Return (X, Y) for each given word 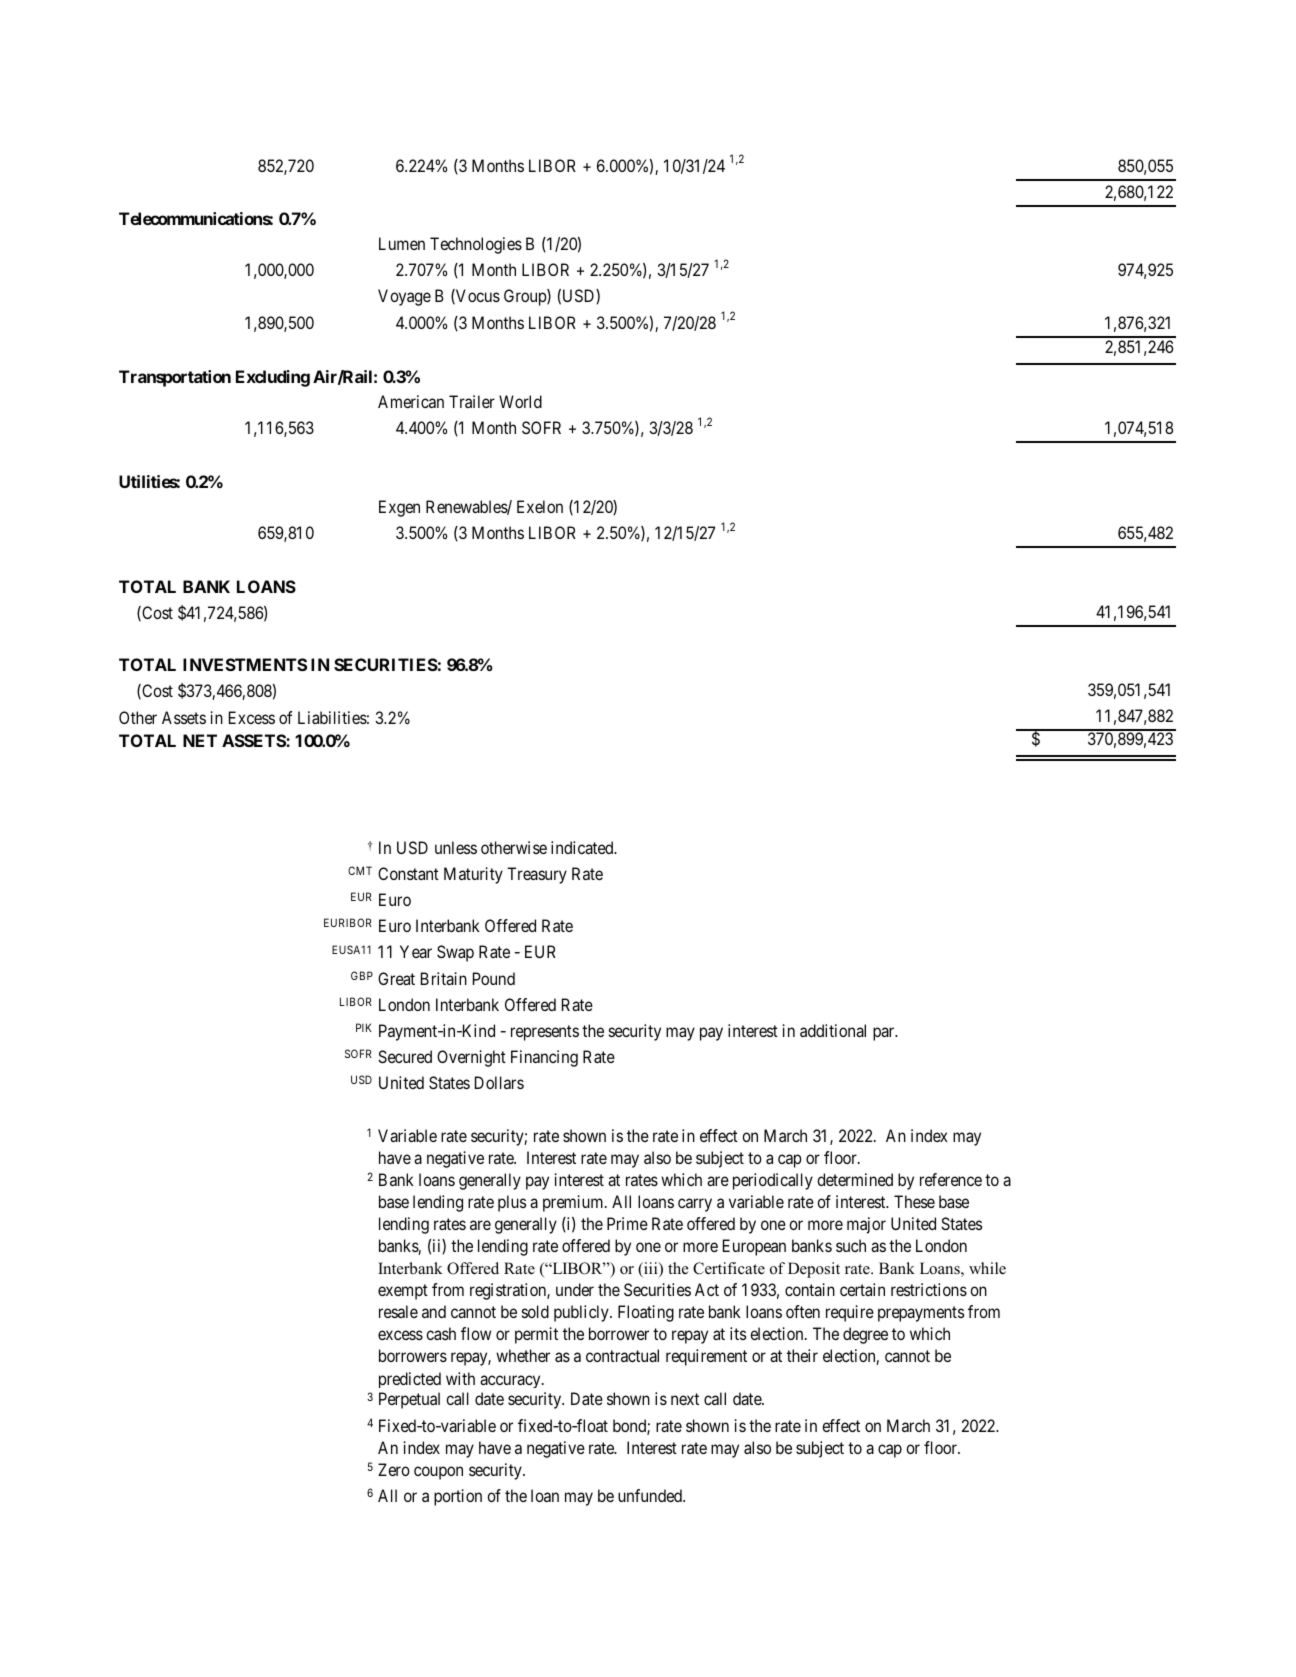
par (885, 1034)
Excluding (273, 378)
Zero (394, 1469)
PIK (364, 1027)
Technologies (476, 245)
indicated (583, 847)
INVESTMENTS (245, 664)
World (520, 401)
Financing (544, 1058)
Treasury (537, 875)
